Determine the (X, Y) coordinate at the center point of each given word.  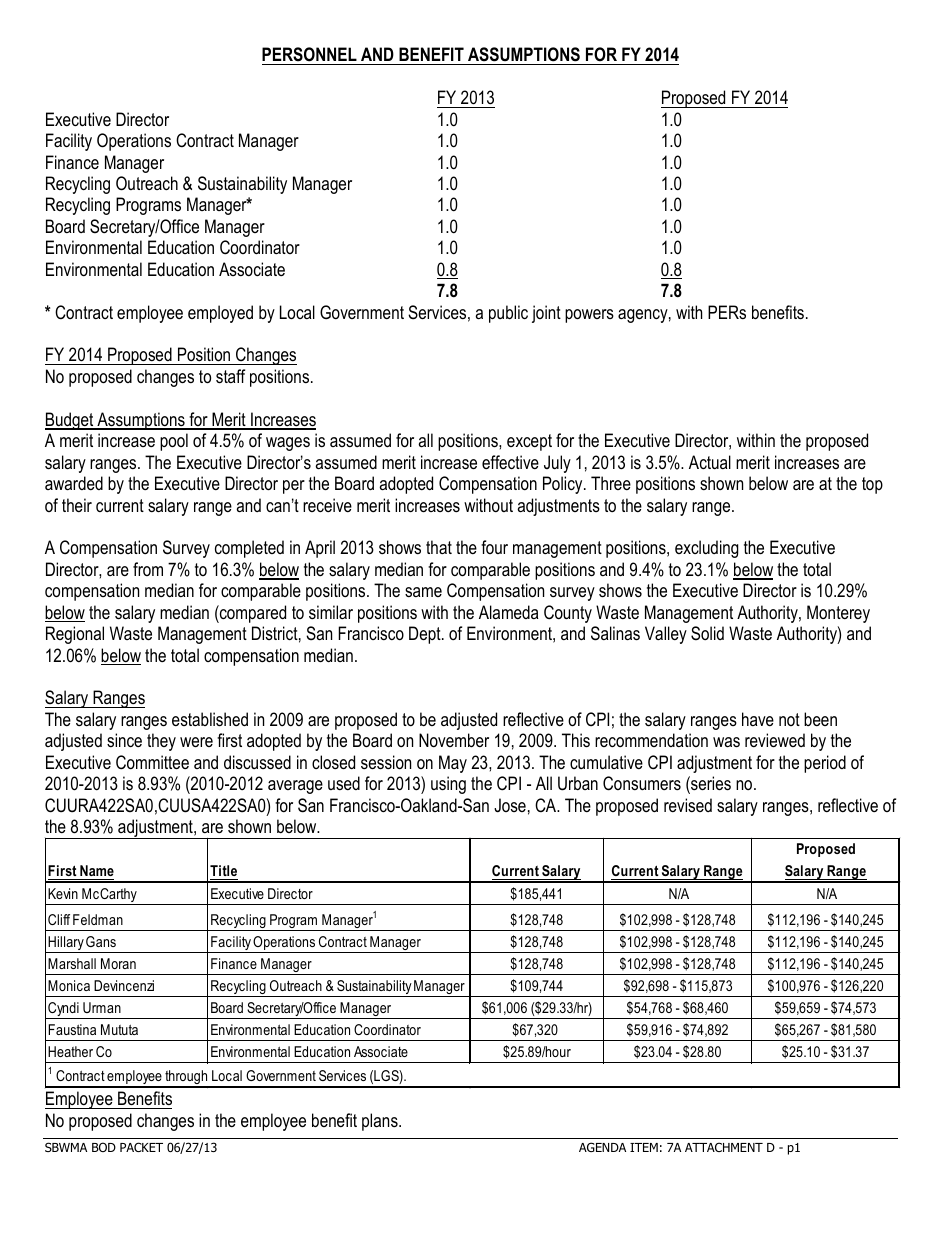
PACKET (141, 1147)
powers (589, 316)
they (161, 742)
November (454, 740)
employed (220, 314)
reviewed (775, 740)
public (508, 314)
